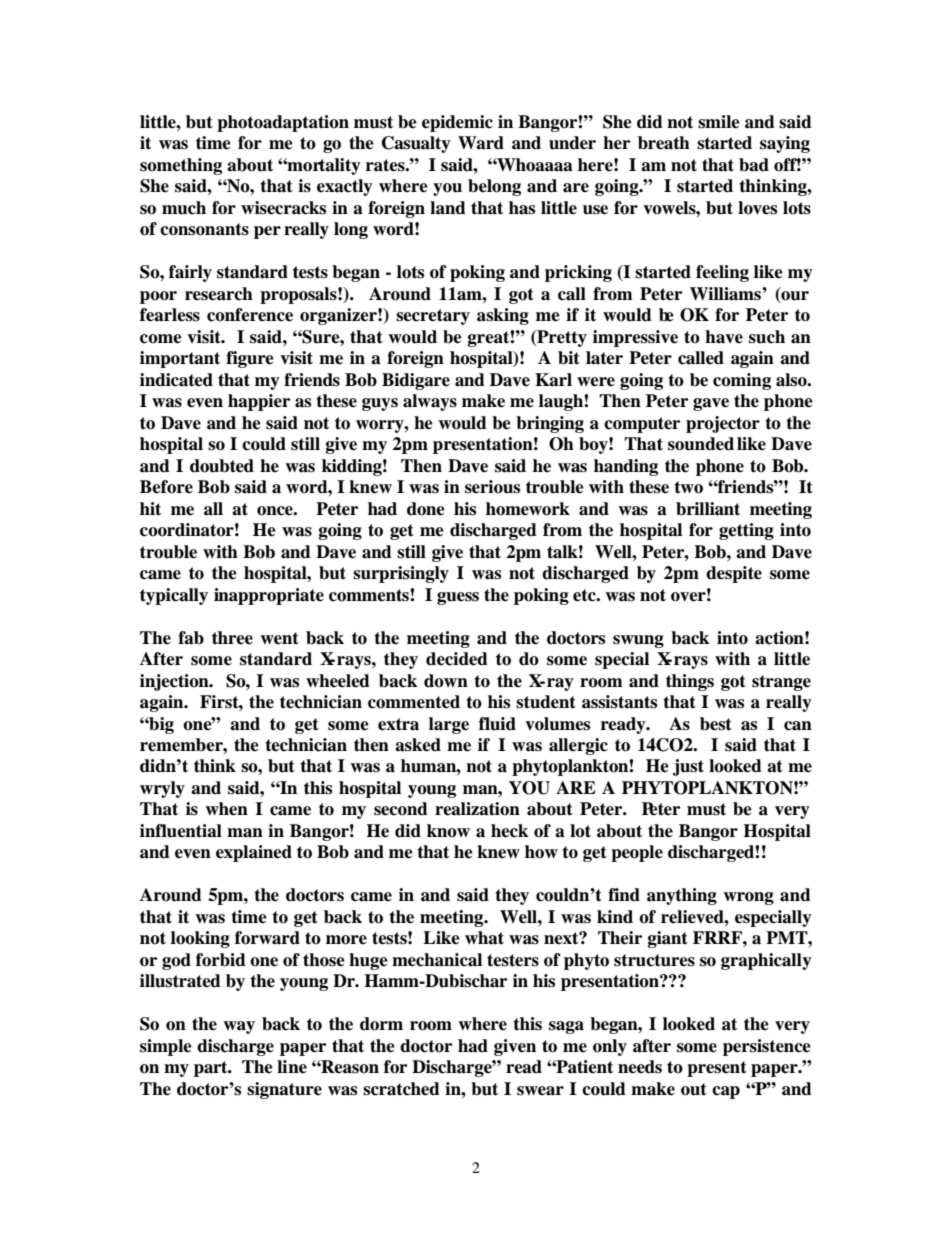 The height and width of the screenshot is (1233, 952). I want to click on despite, so click(734, 574).
